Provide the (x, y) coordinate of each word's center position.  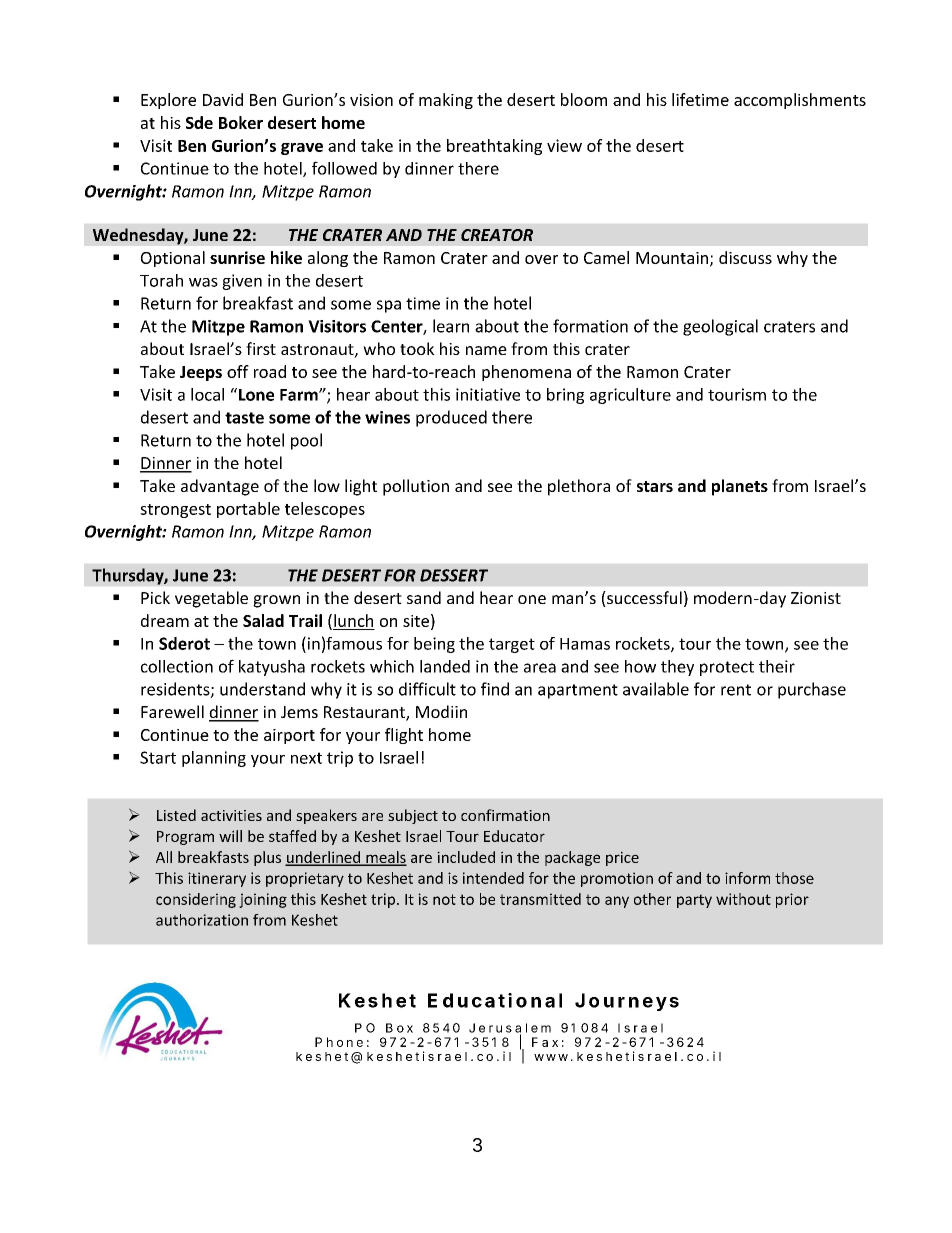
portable (248, 510)
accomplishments (800, 101)
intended (493, 878)
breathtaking (494, 147)
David (223, 99)
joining (263, 900)
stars (655, 486)
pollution (416, 487)
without (743, 899)
